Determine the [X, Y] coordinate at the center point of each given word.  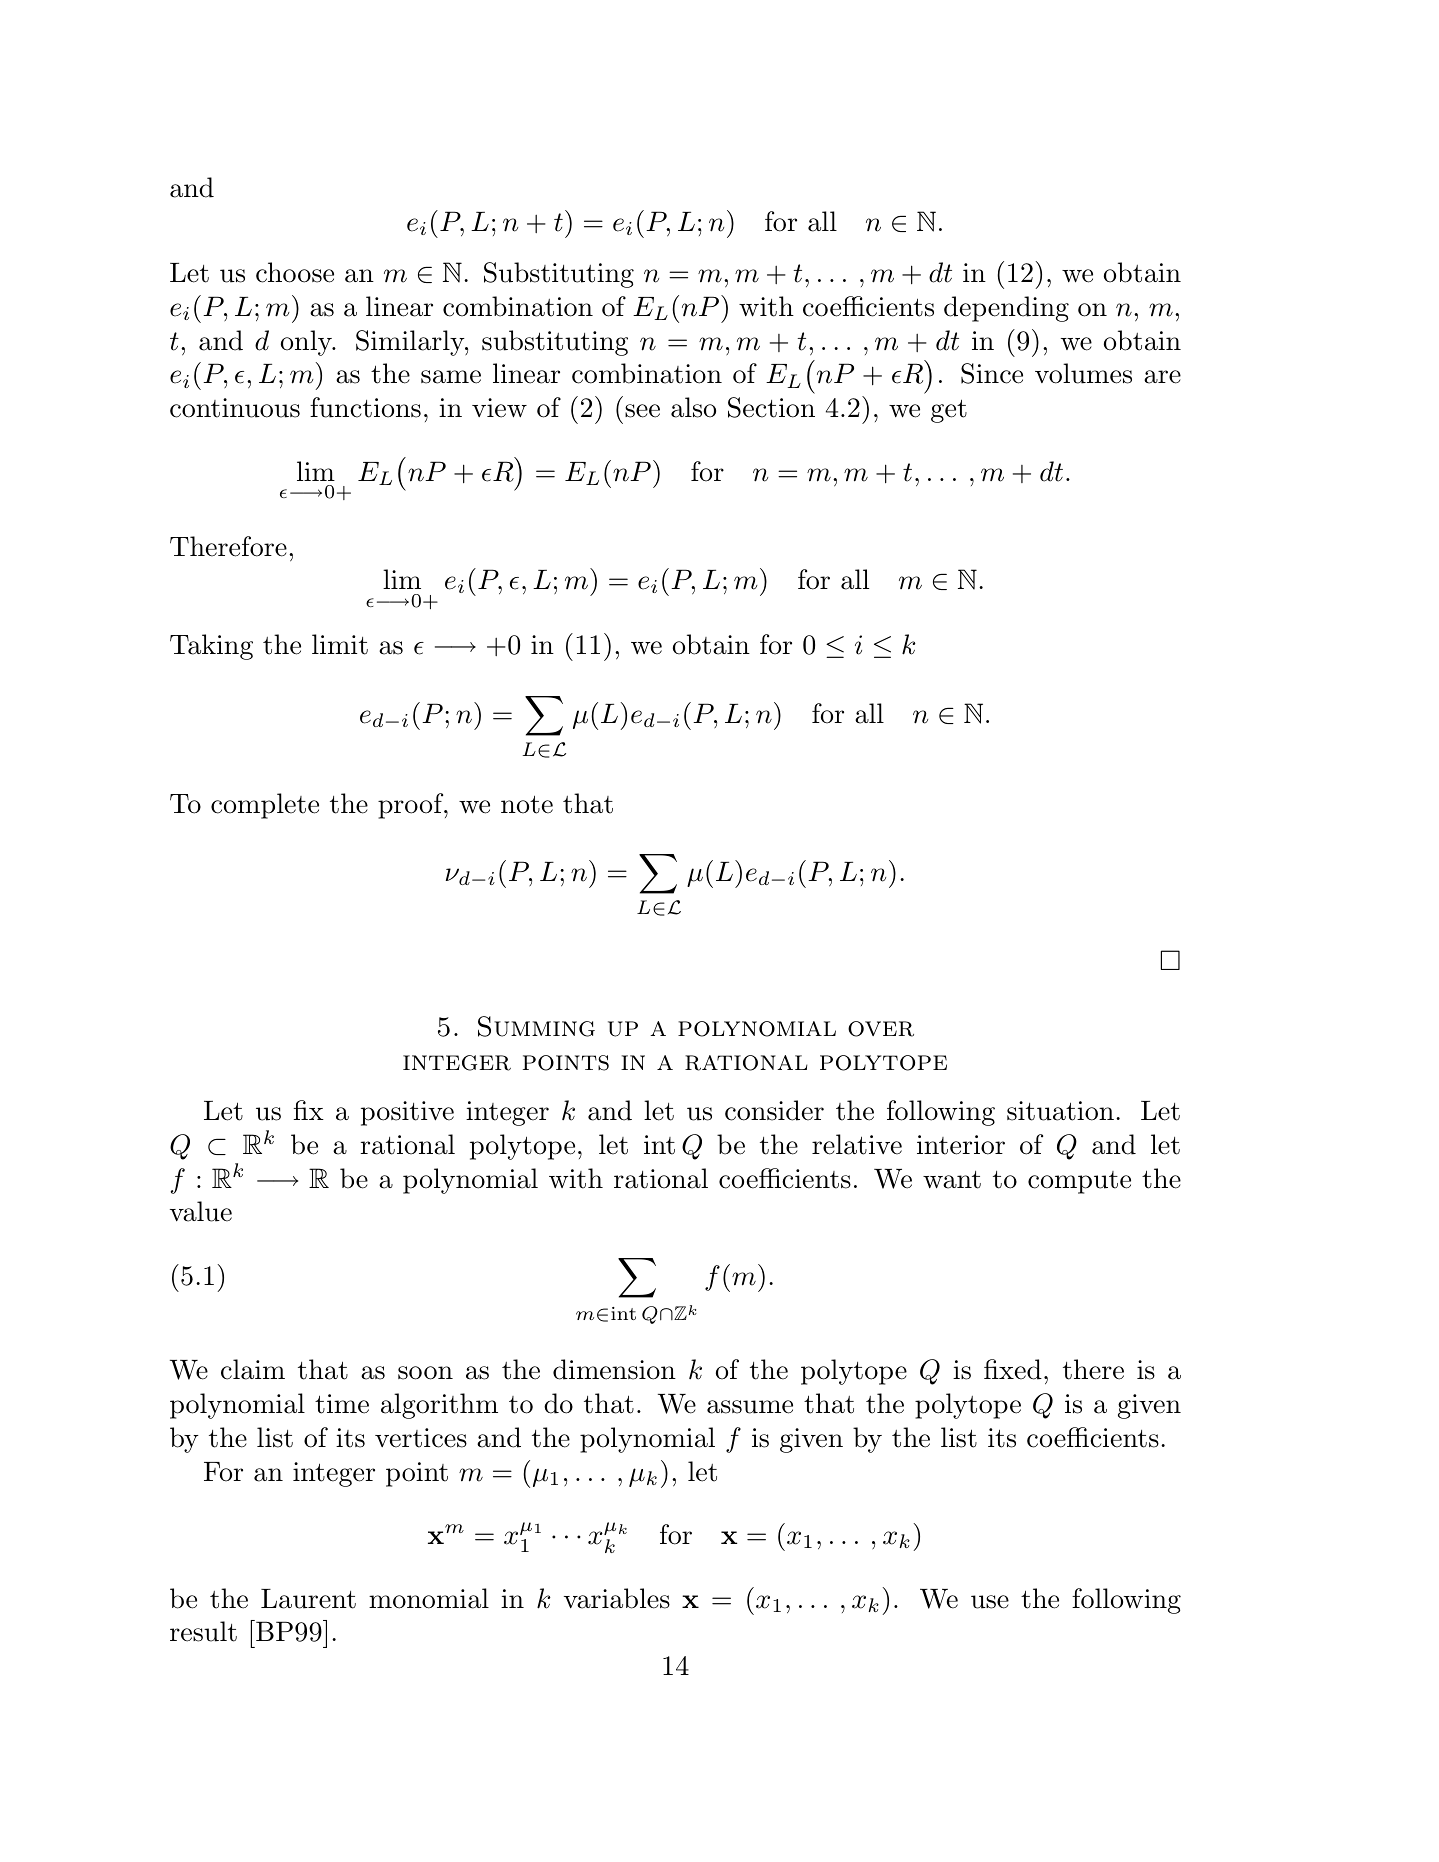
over [881, 1029]
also [693, 407]
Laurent [308, 1599]
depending [1006, 309]
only [307, 343]
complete [265, 806]
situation [1060, 1111]
